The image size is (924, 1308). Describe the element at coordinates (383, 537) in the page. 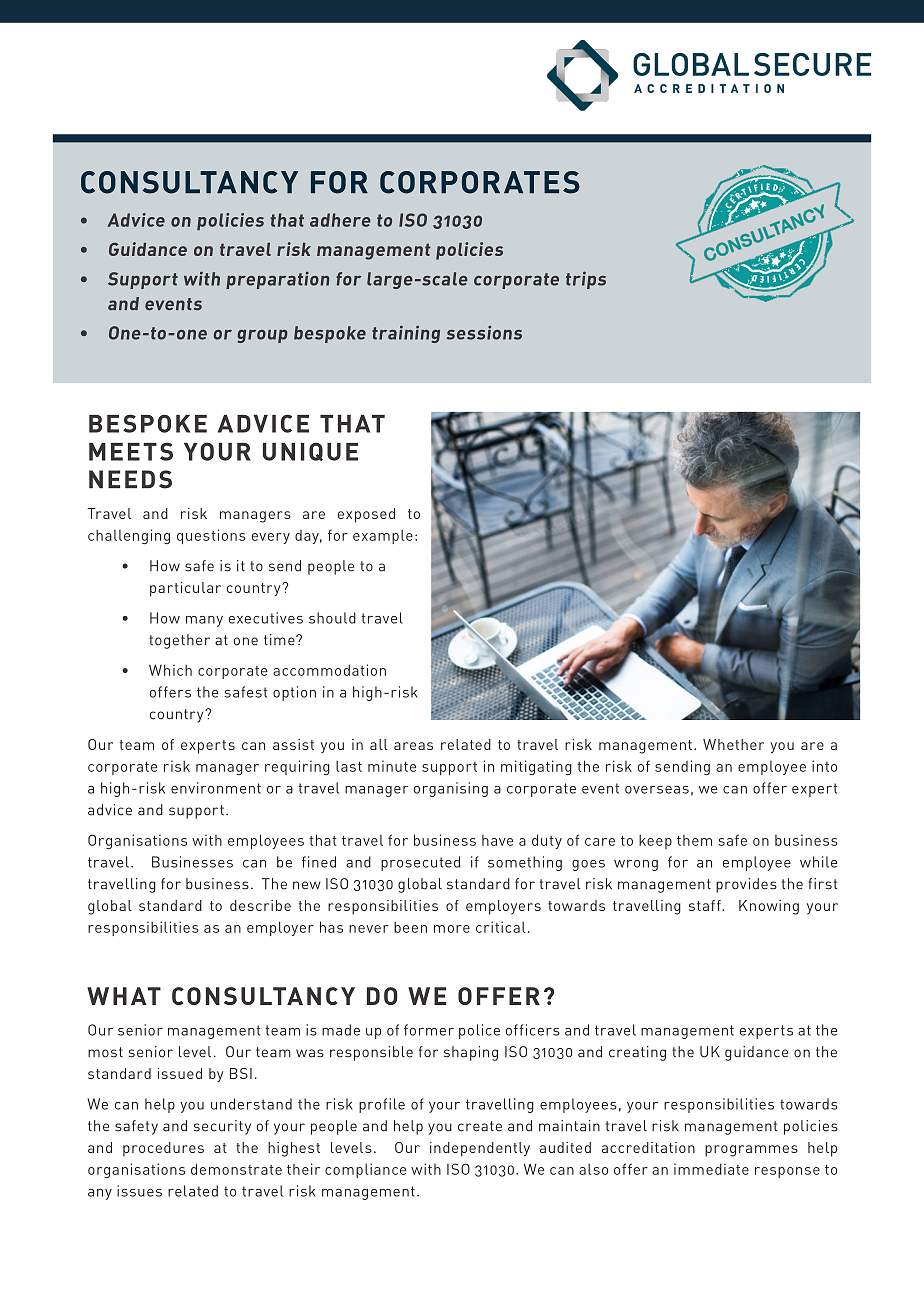

I see `example` at that location.
